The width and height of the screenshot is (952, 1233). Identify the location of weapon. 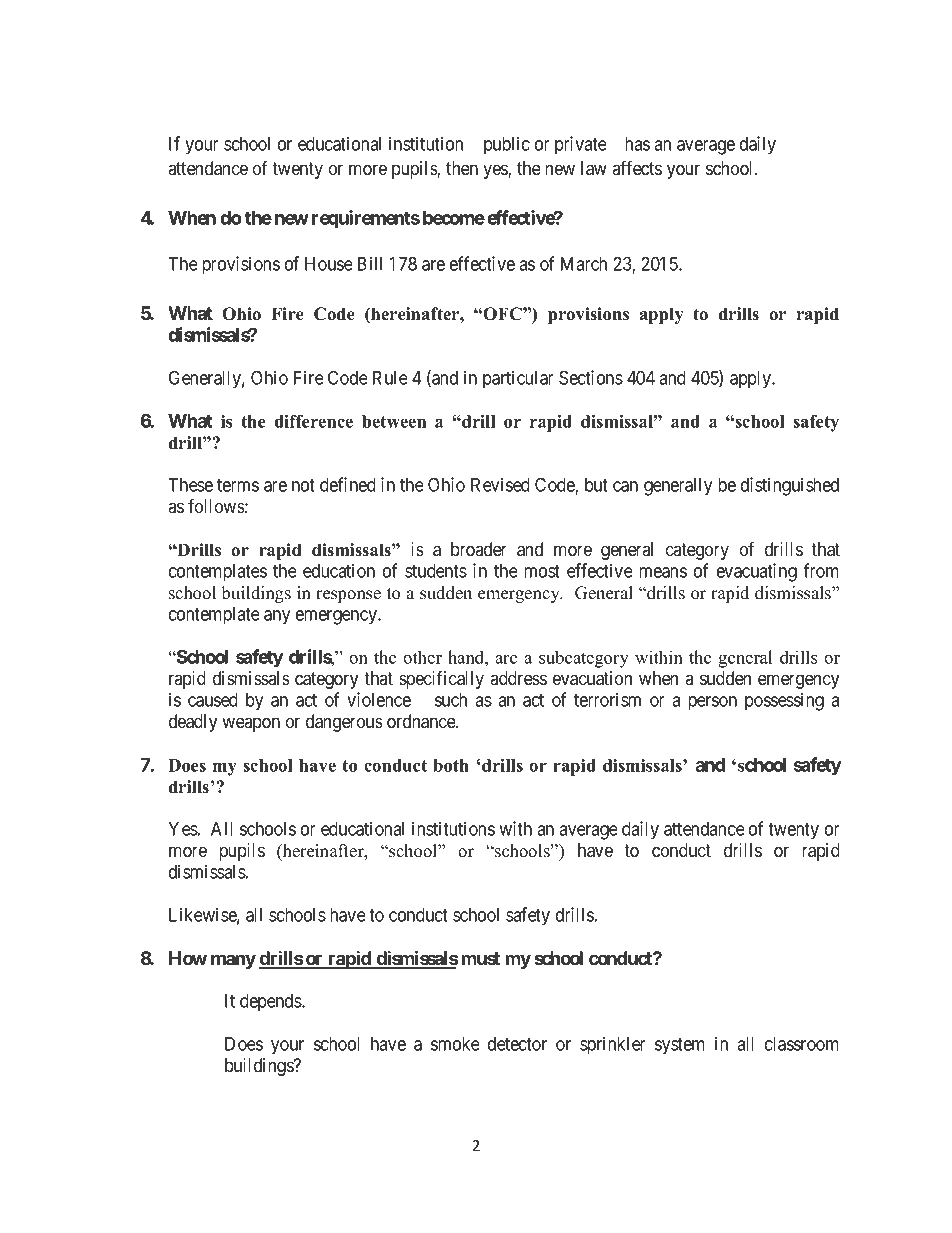
(251, 724).
